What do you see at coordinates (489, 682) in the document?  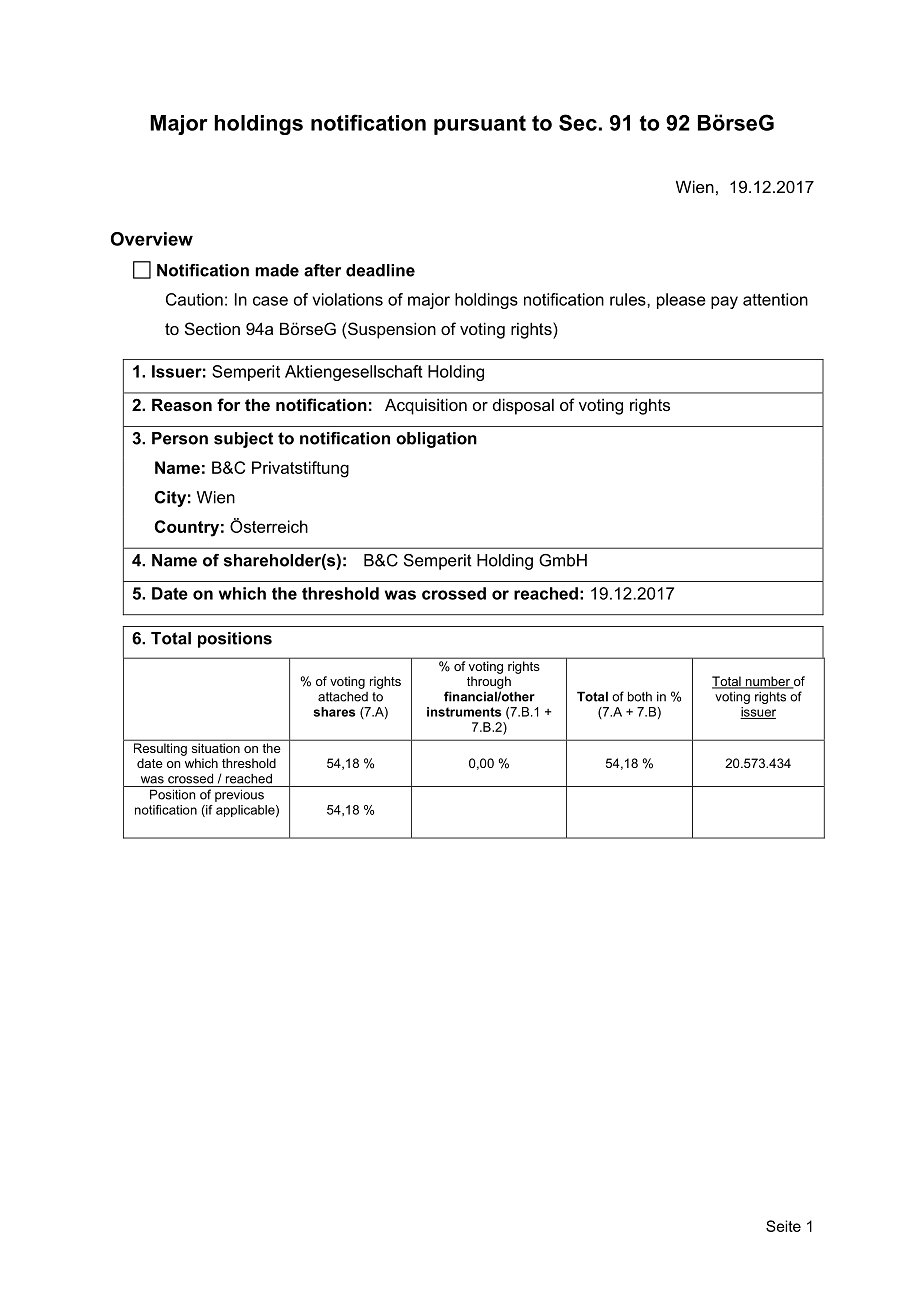 I see `through` at bounding box center [489, 682].
